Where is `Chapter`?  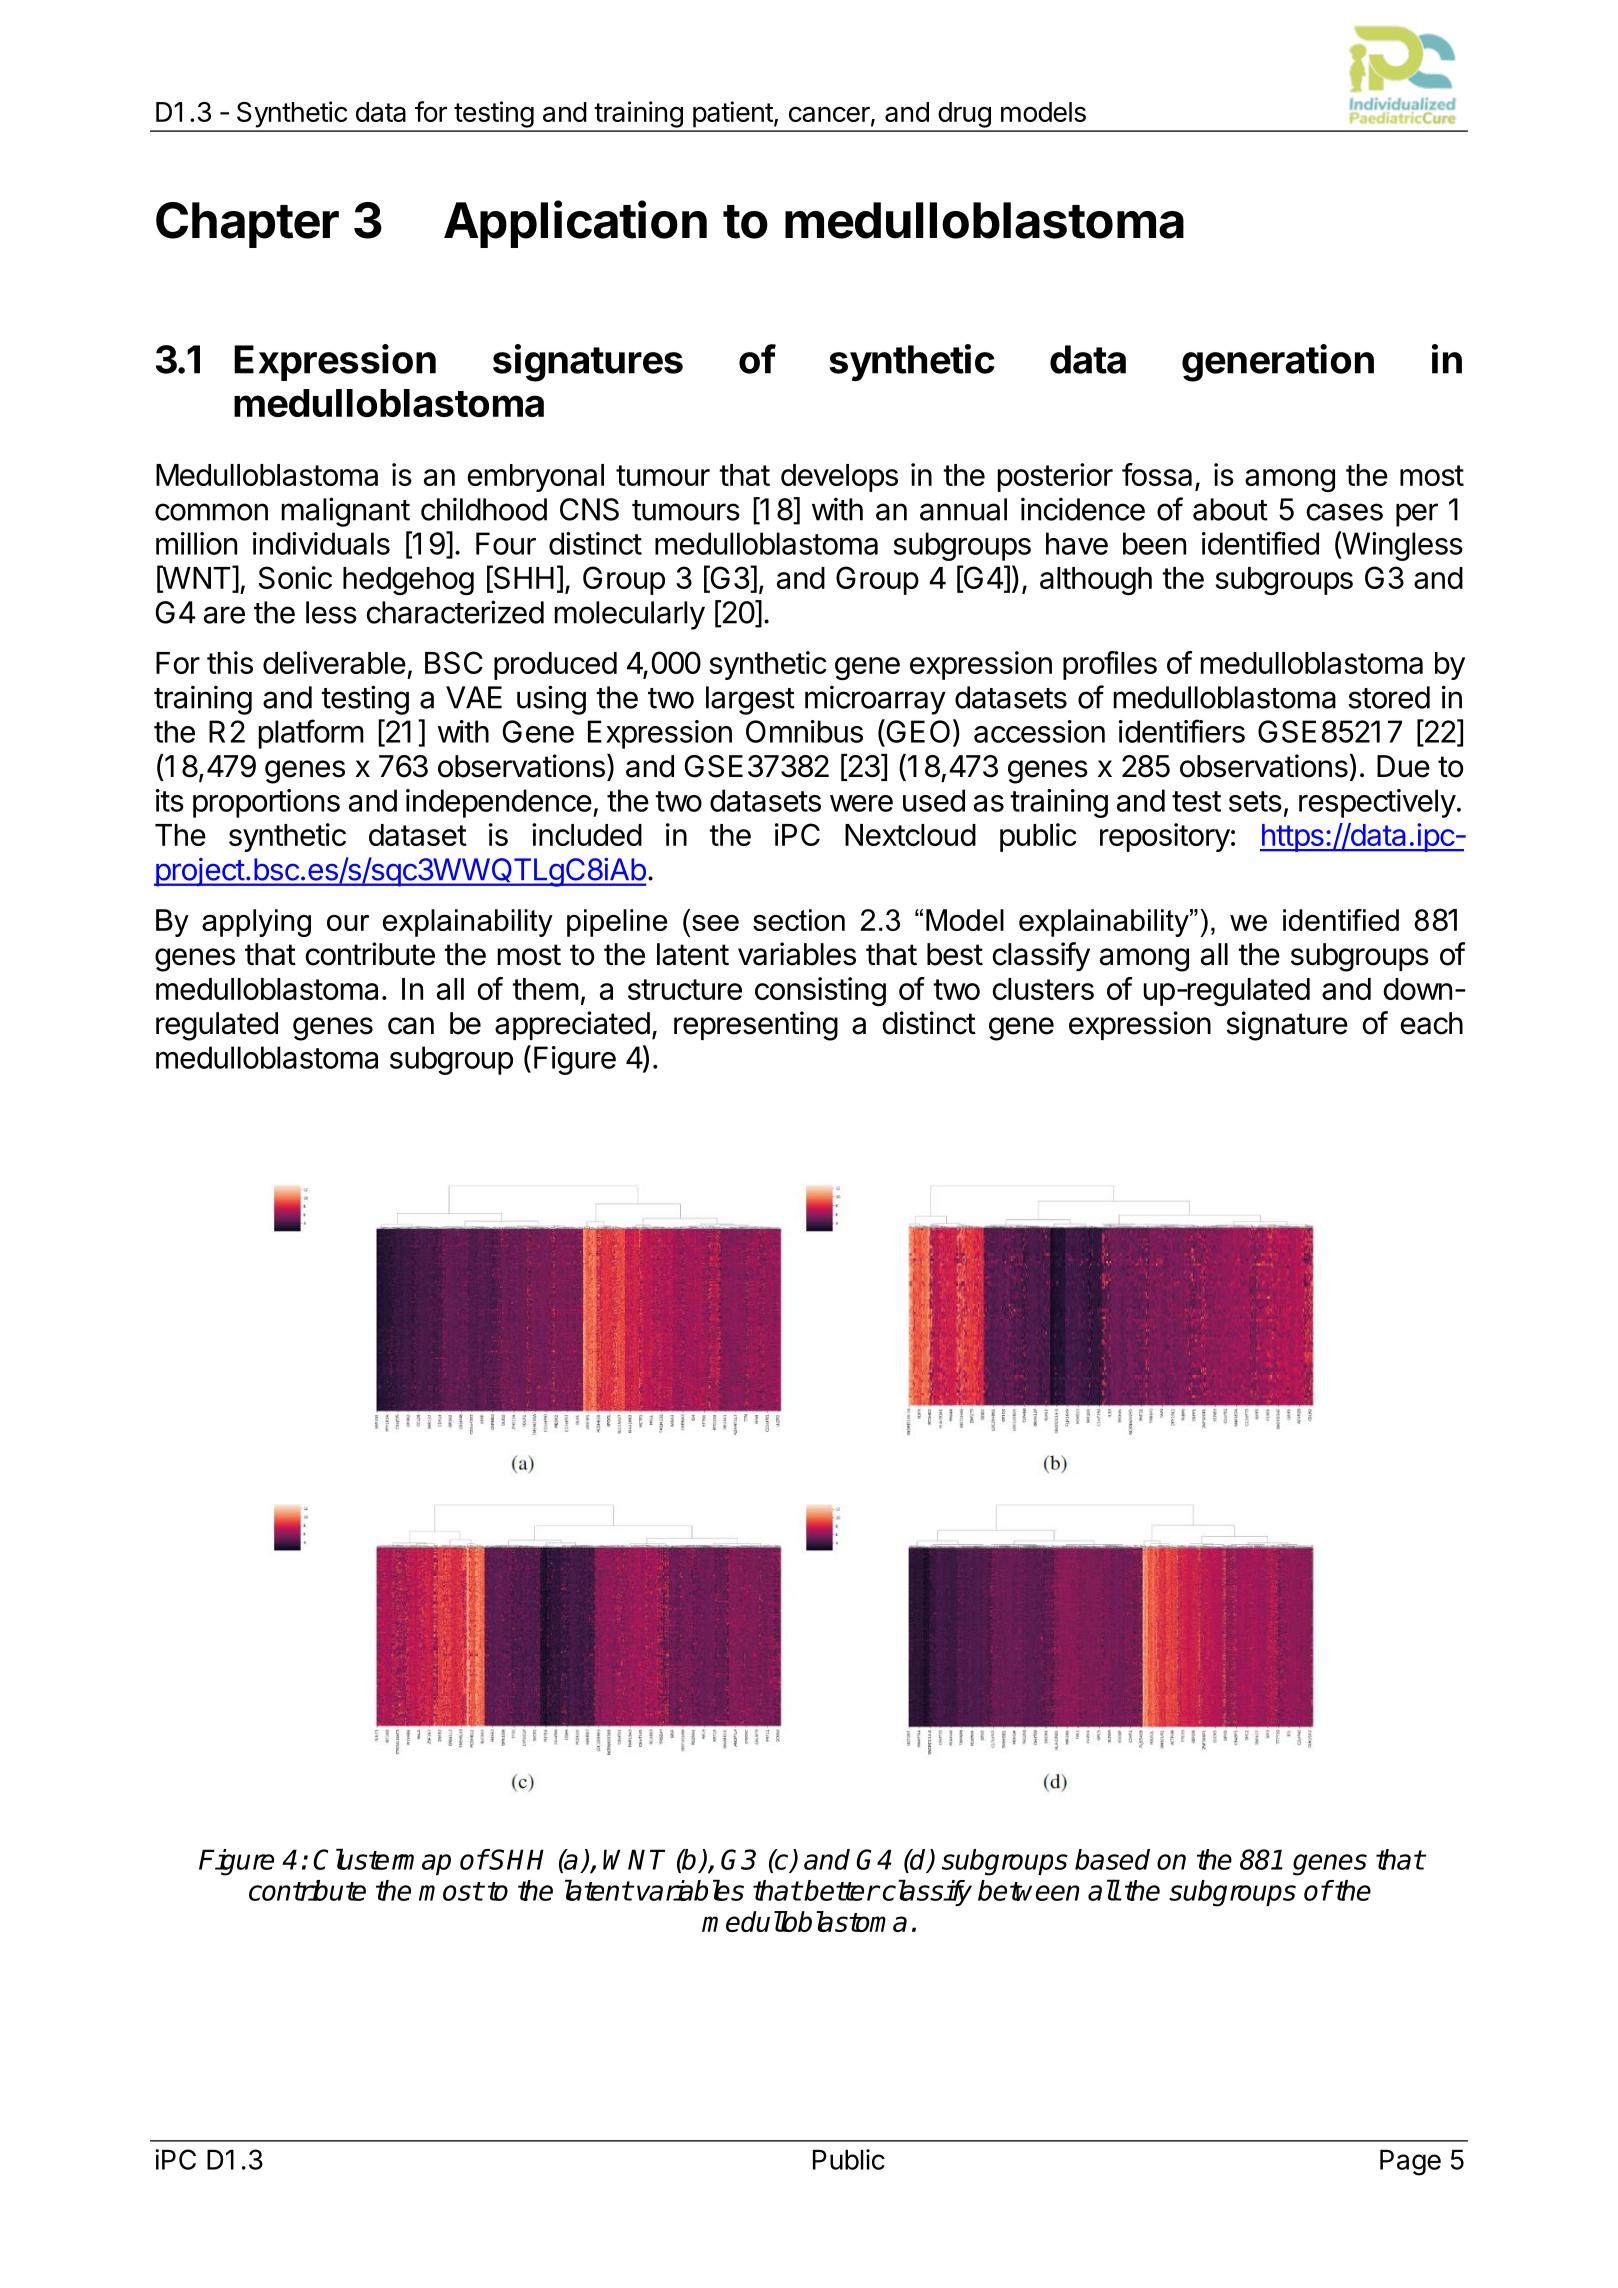
Chapter is located at coordinates (247, 225).
